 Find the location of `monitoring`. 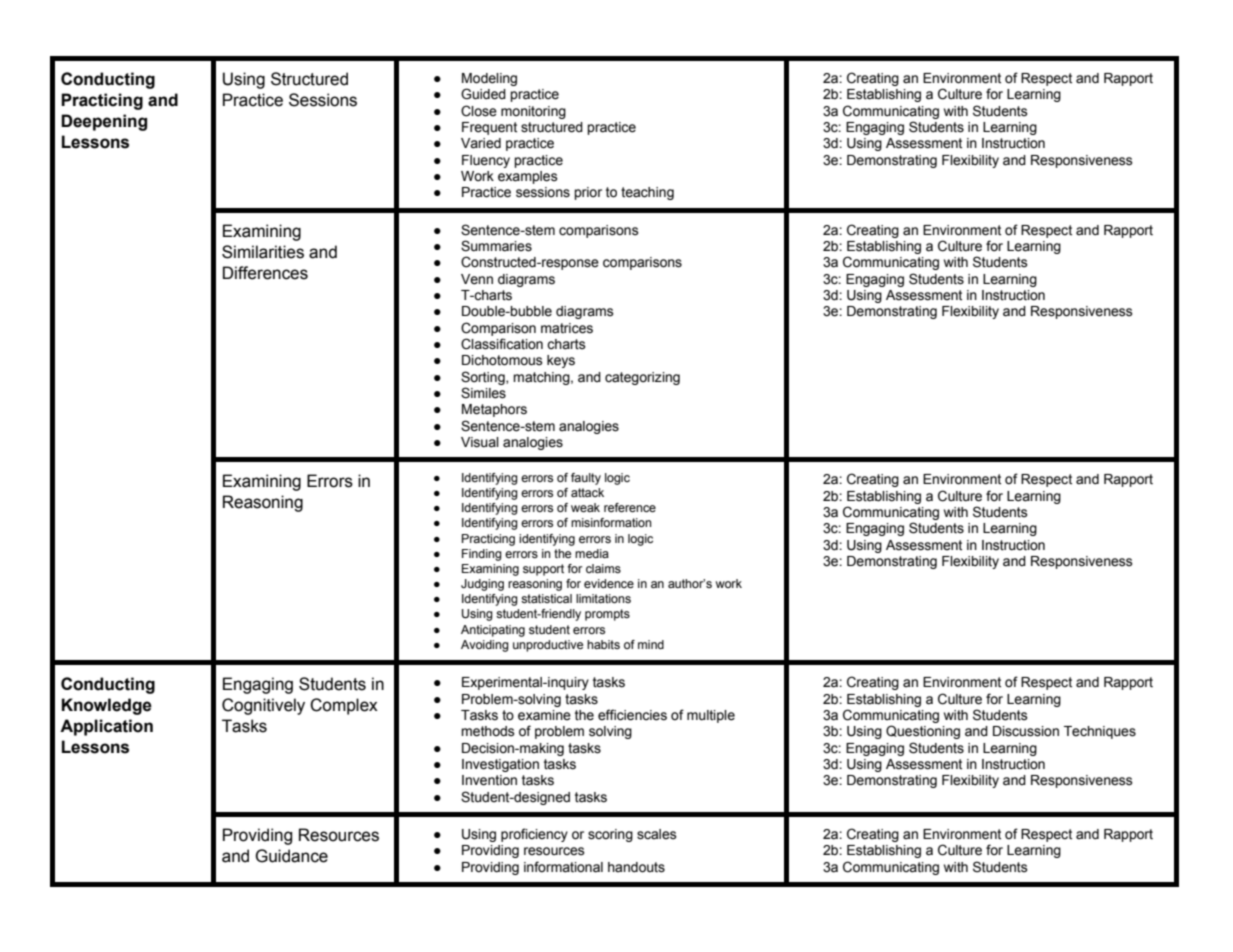

monitoring is located at coordinates (533, 112).
